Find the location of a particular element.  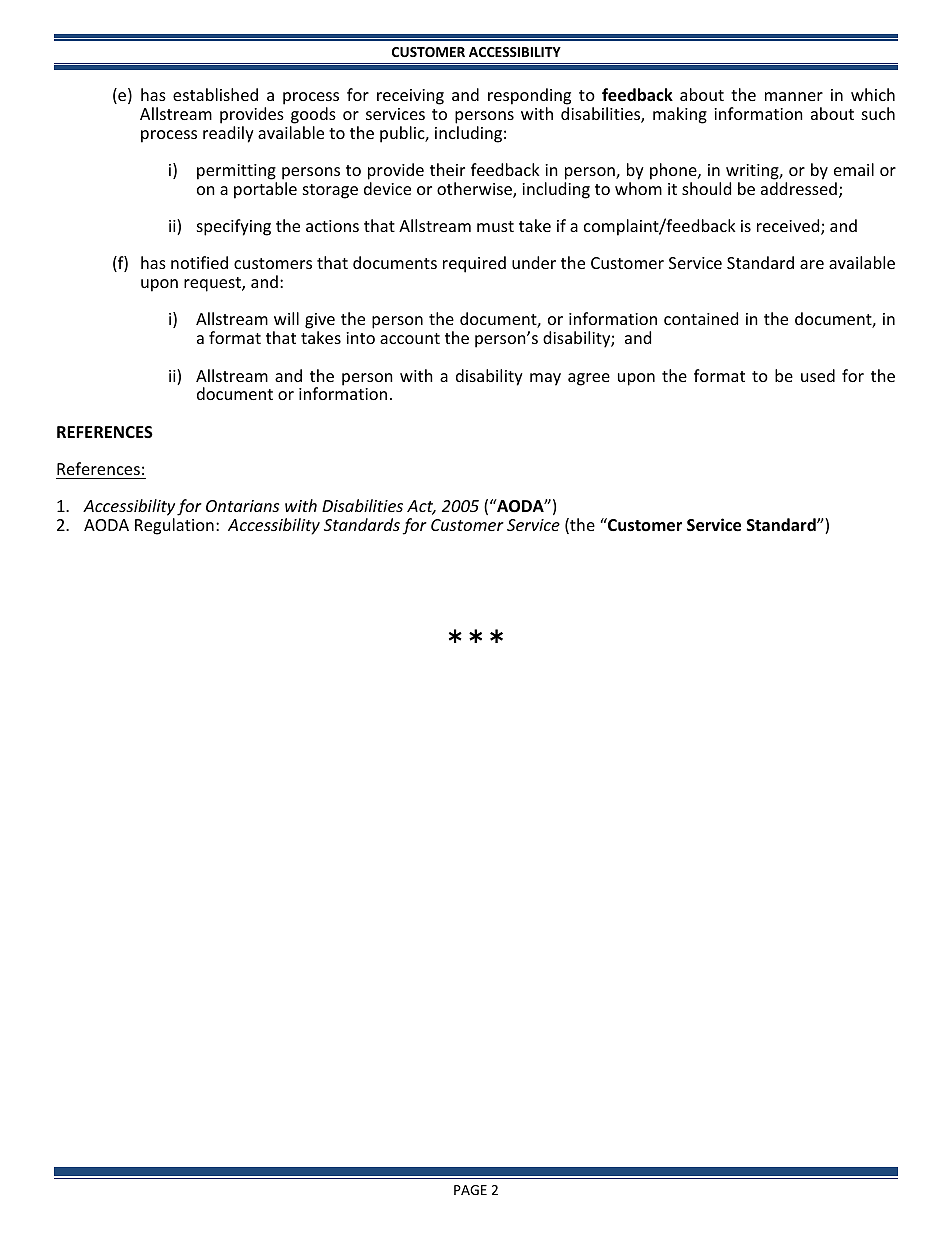

readily is located at coordinates (228, 134).
